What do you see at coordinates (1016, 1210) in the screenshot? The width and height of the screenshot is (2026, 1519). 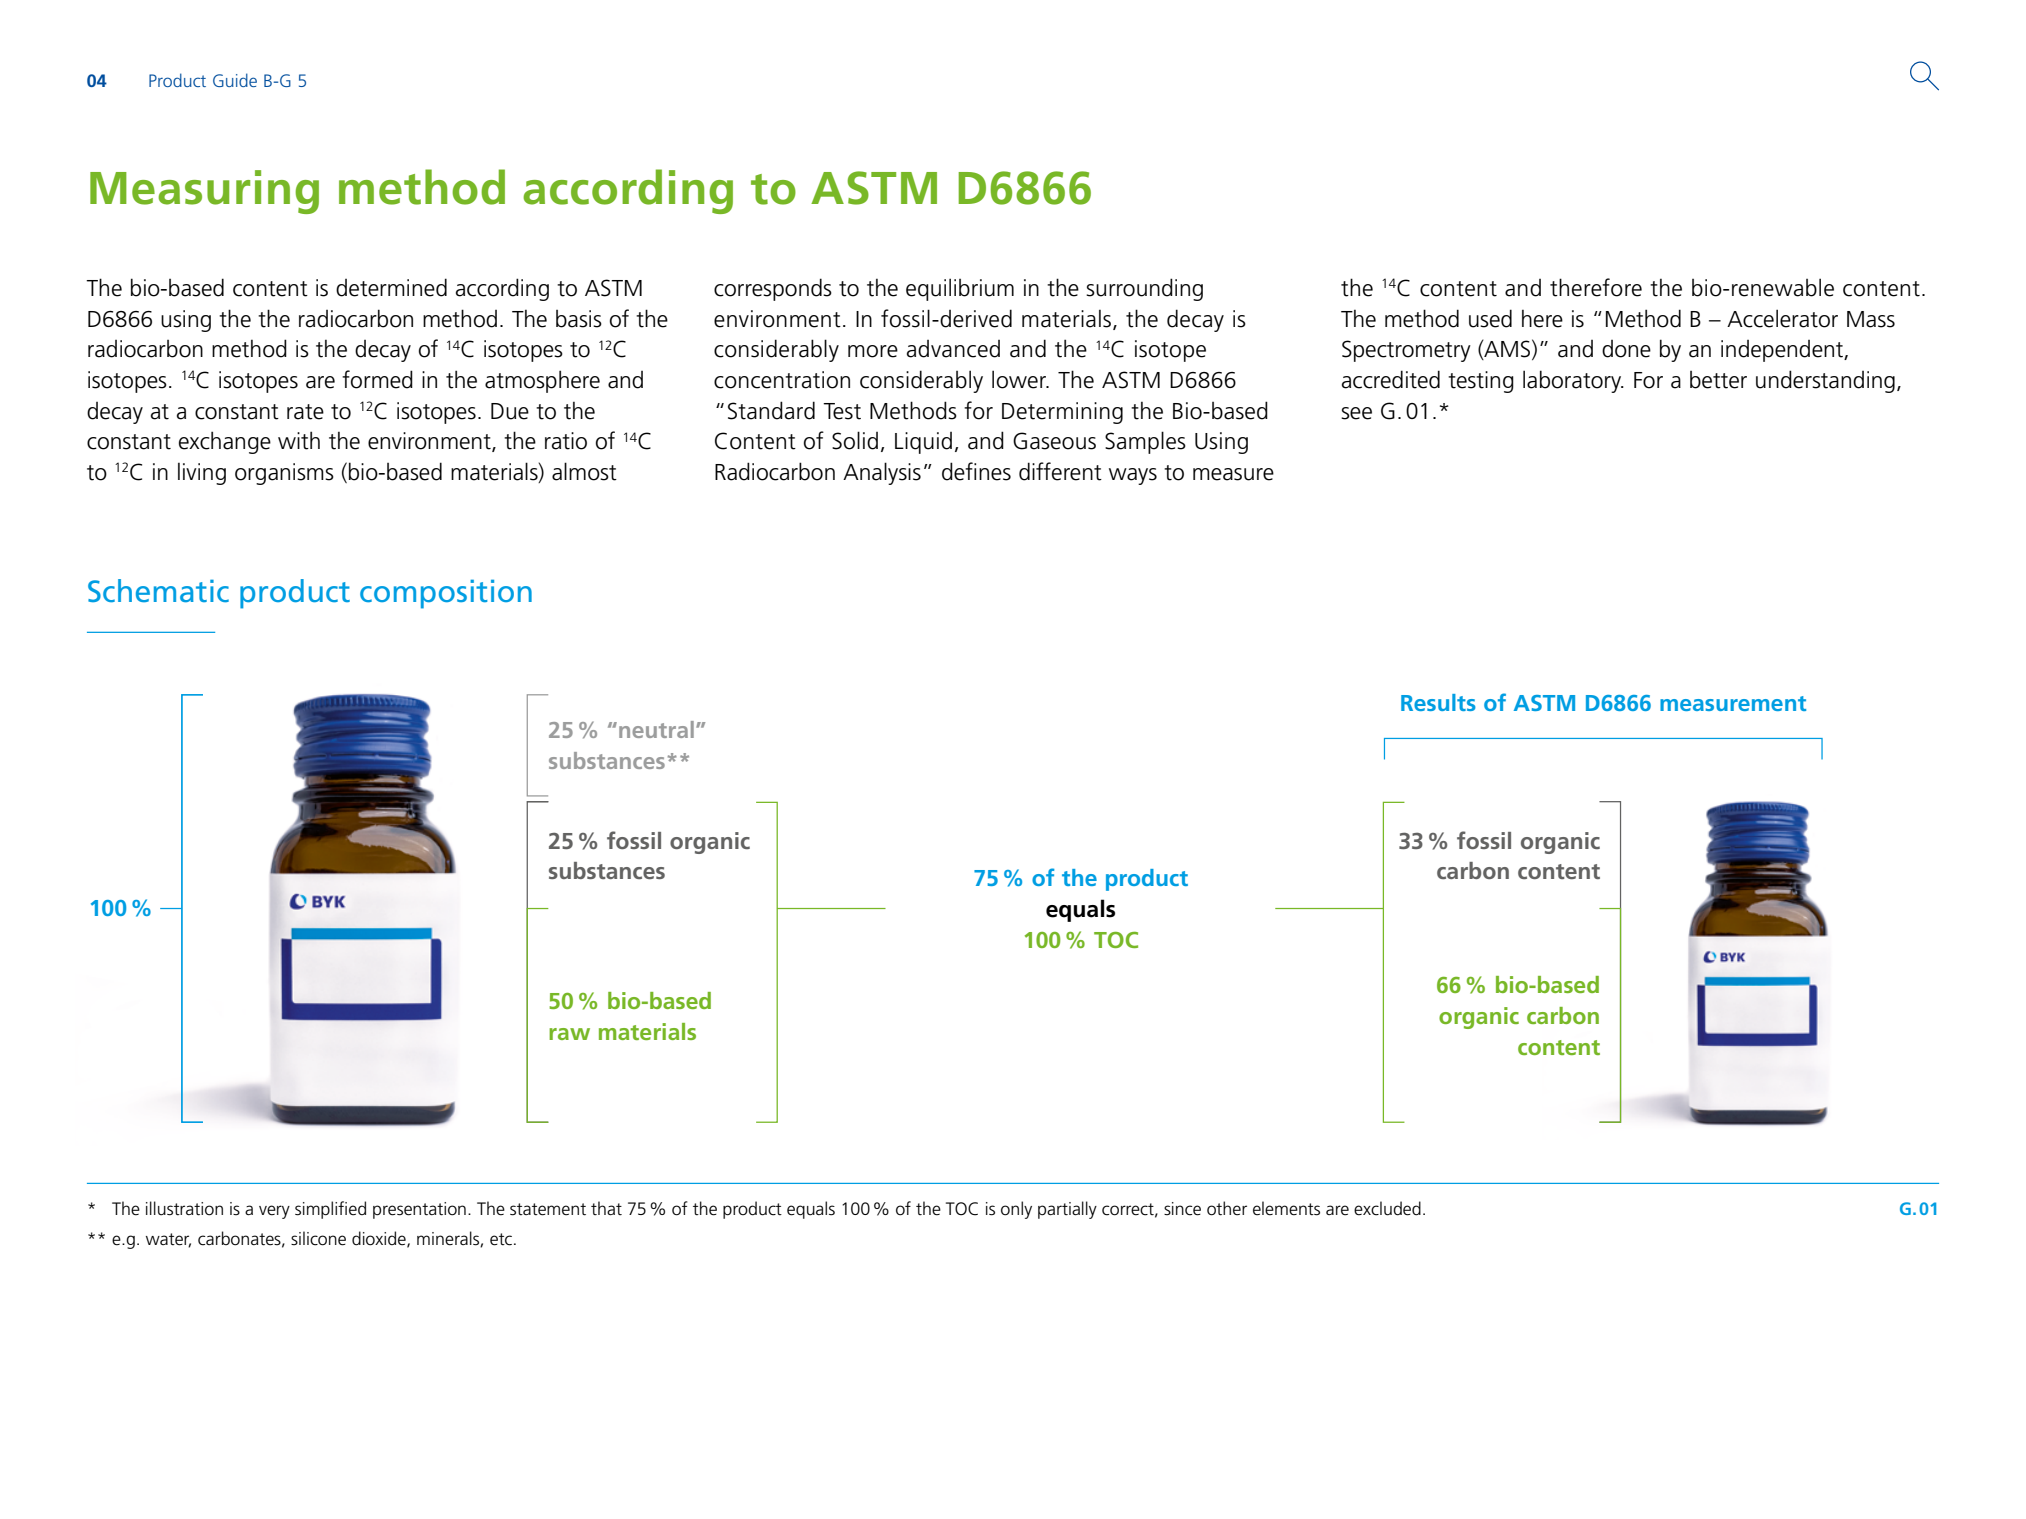 I see `only` at bounding box center [1016, 1210].
